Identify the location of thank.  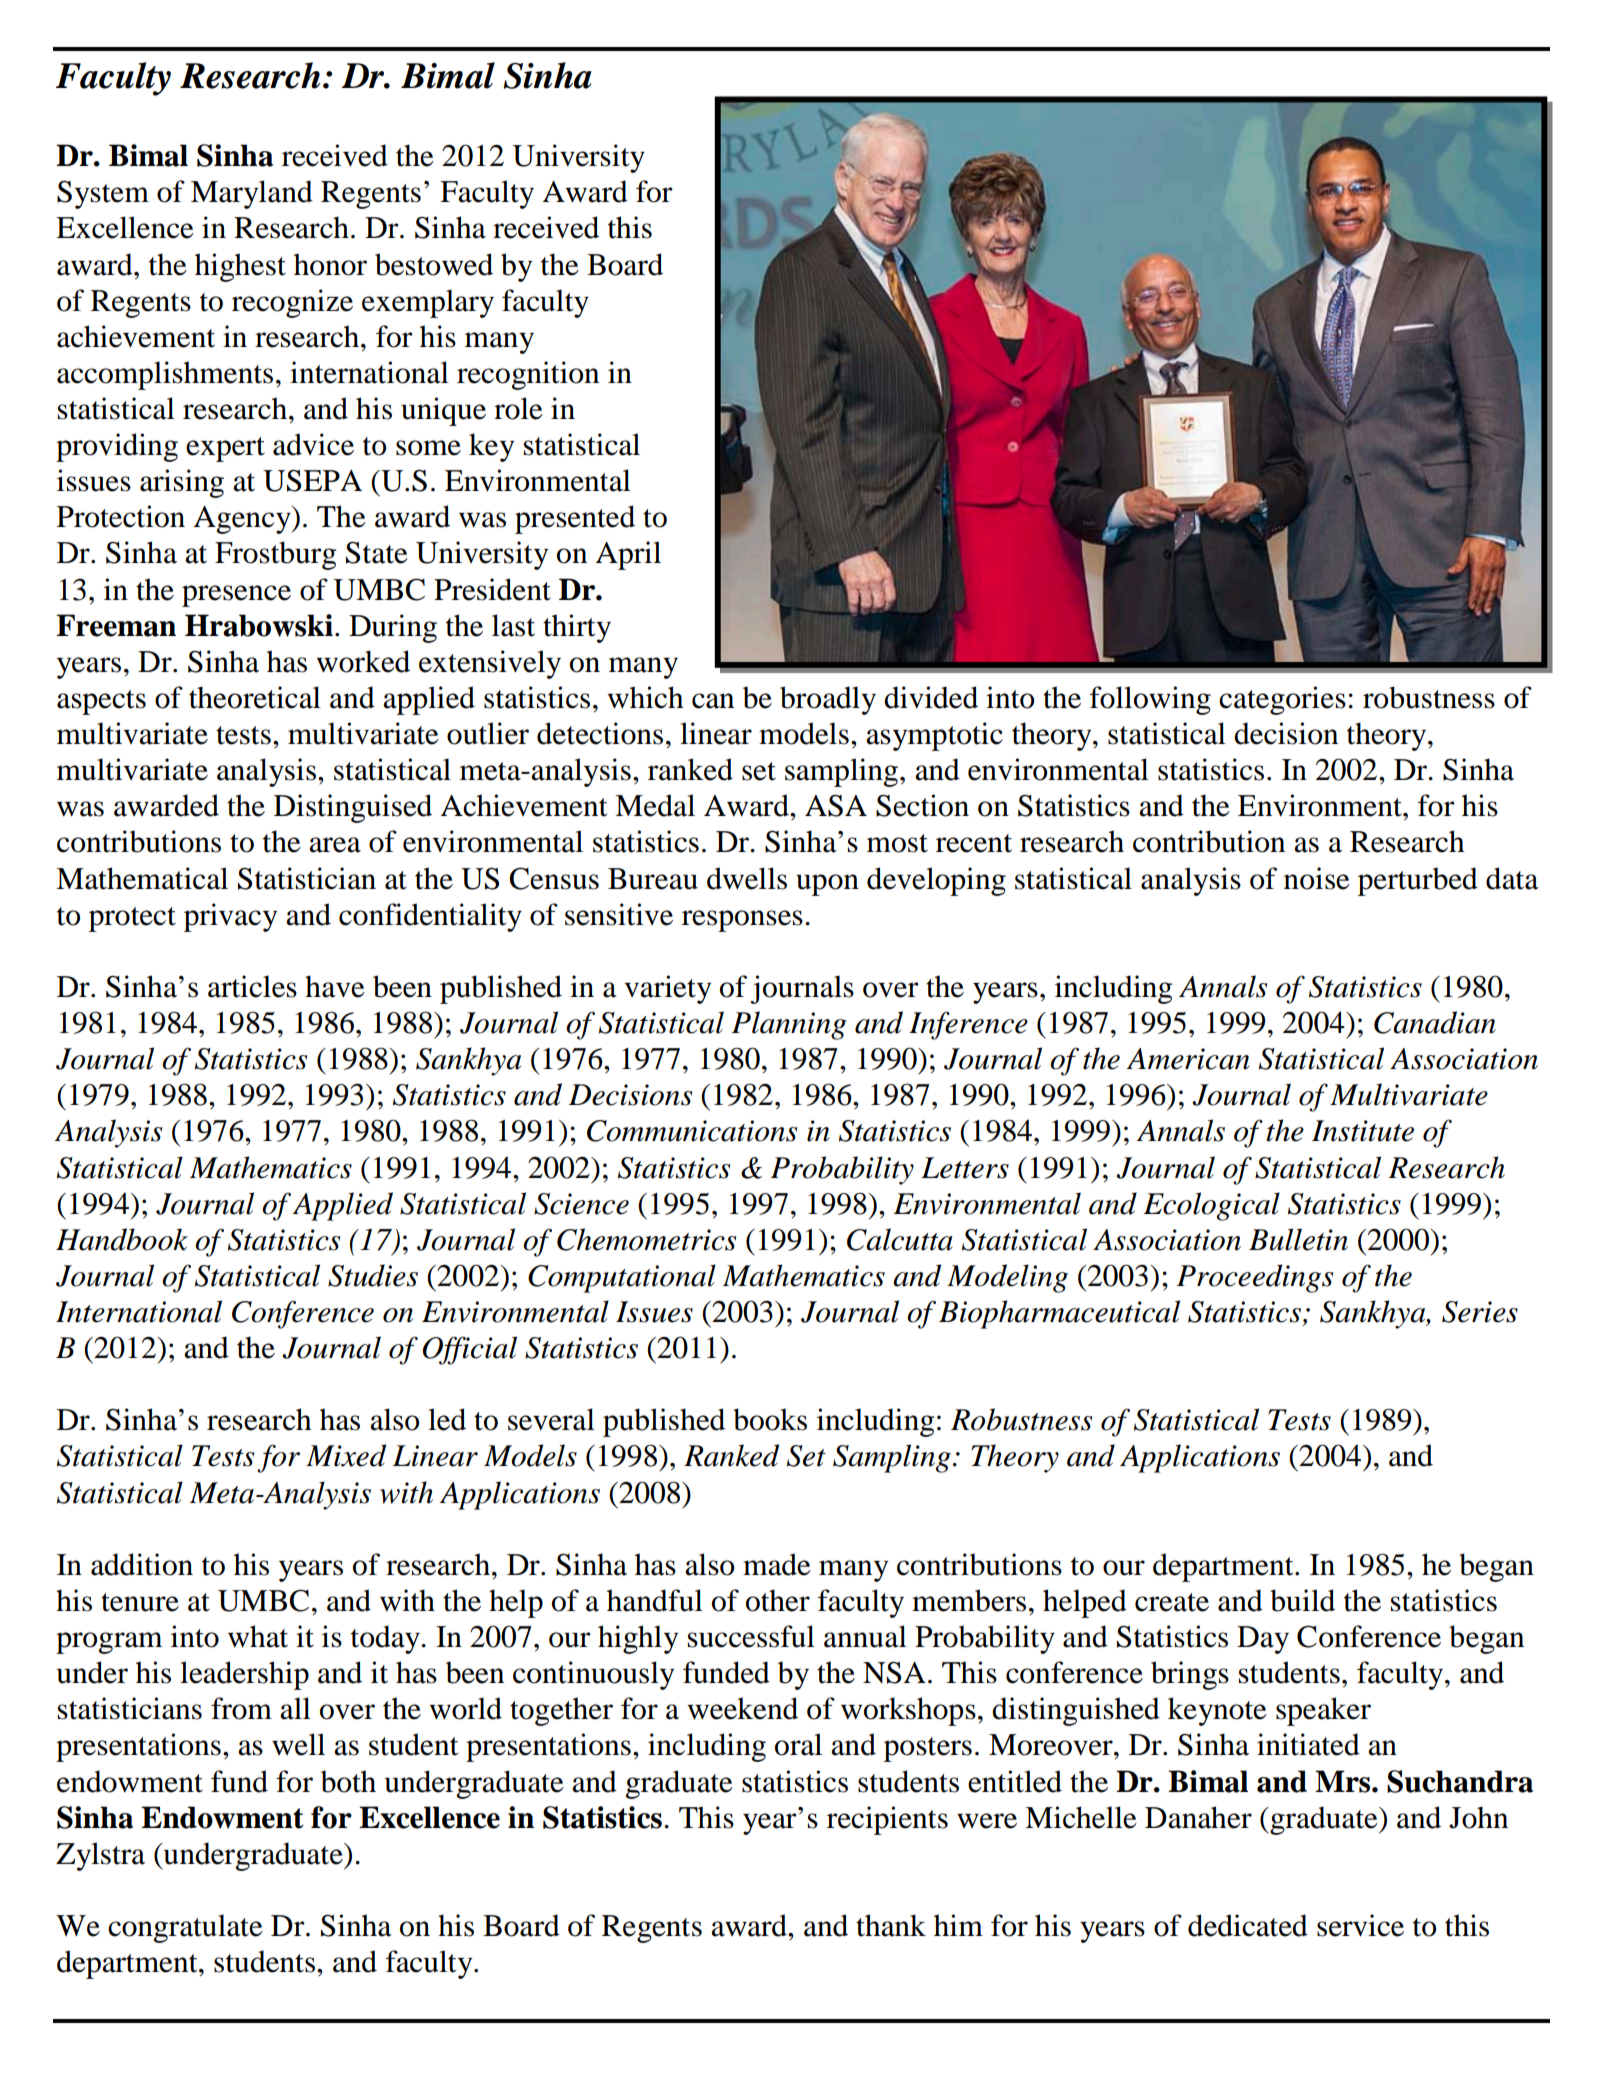
(891, 1925).
